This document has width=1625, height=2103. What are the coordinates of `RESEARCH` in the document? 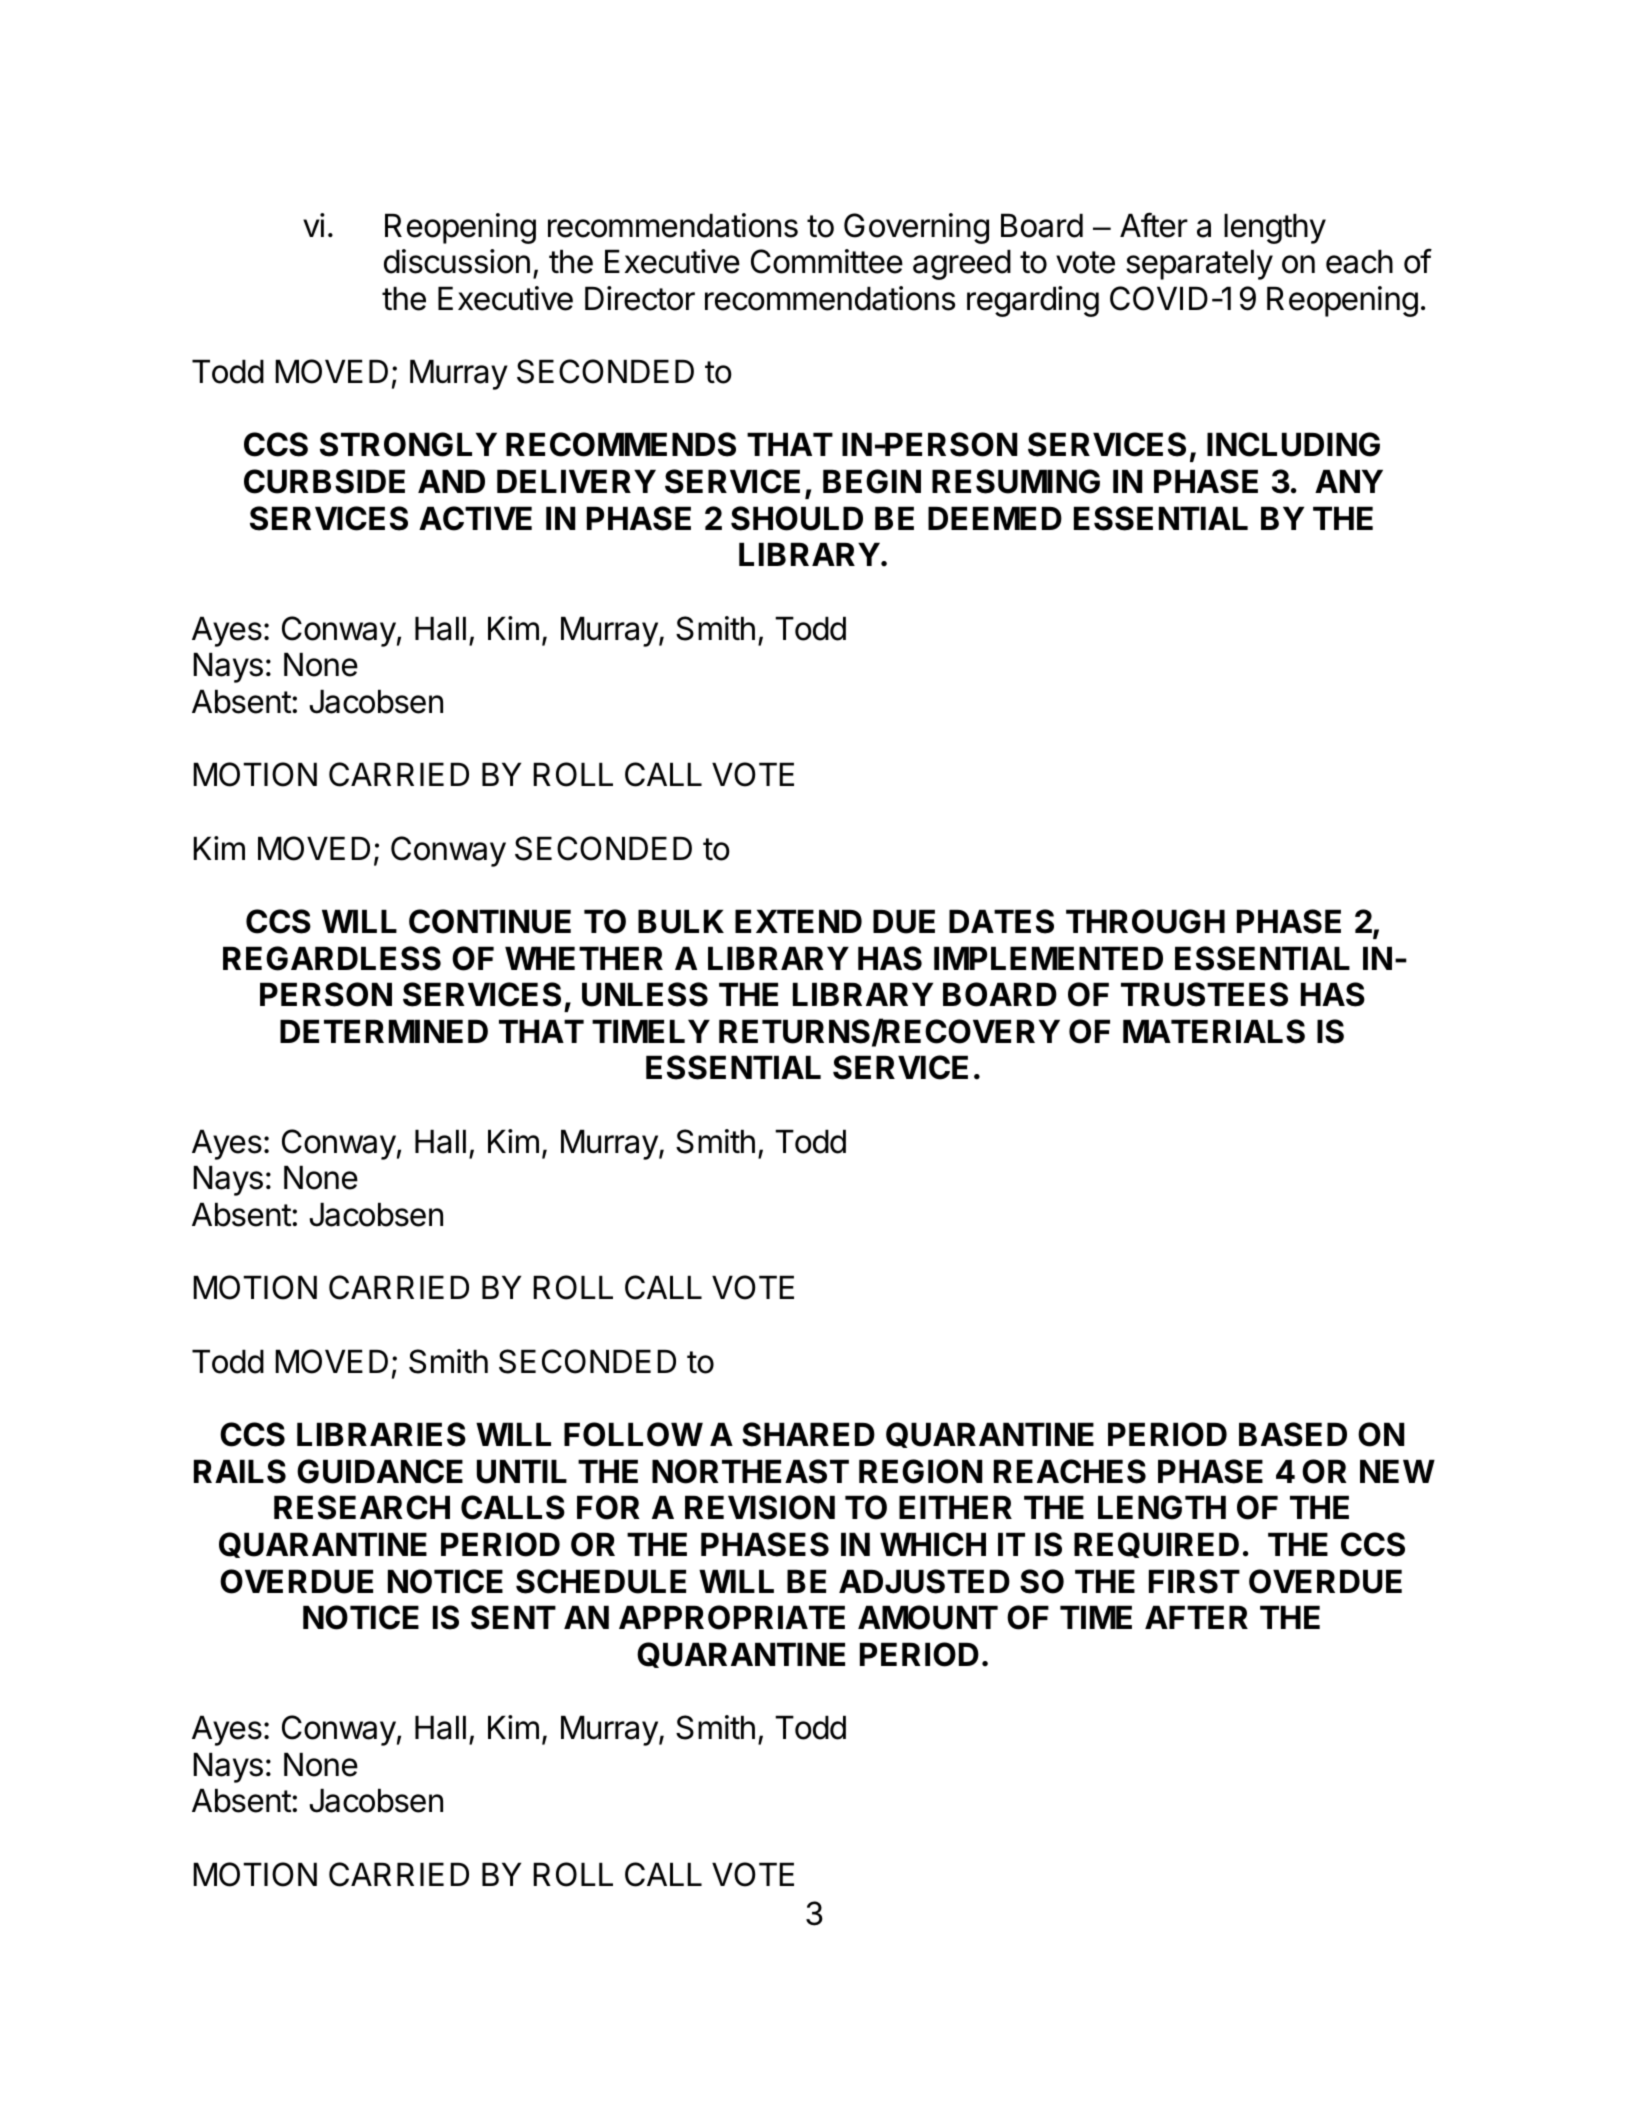 It's located at (362, 1507).
